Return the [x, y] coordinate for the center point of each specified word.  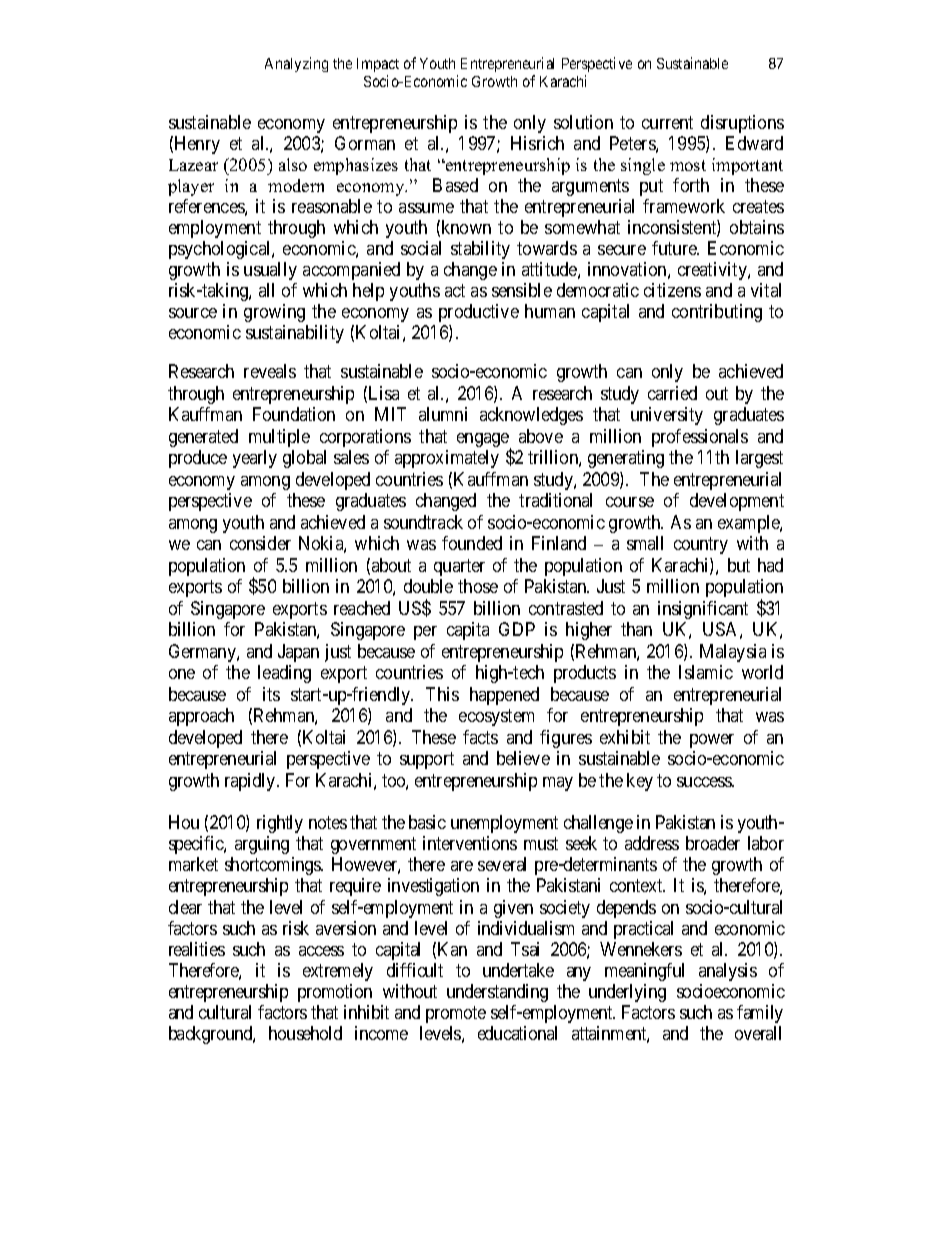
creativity [713, 271]
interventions [470, 843]
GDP [517, 629]
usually [270, 271]
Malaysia [733, 653]
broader [713, 843]
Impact [378, 65]
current [667, 122]
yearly [255, 459]
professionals [700, 438]
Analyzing [296, 64]
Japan [298, 653]
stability [480, 250]
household [305, 1033]
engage [484, 441]
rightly [280, 824]
